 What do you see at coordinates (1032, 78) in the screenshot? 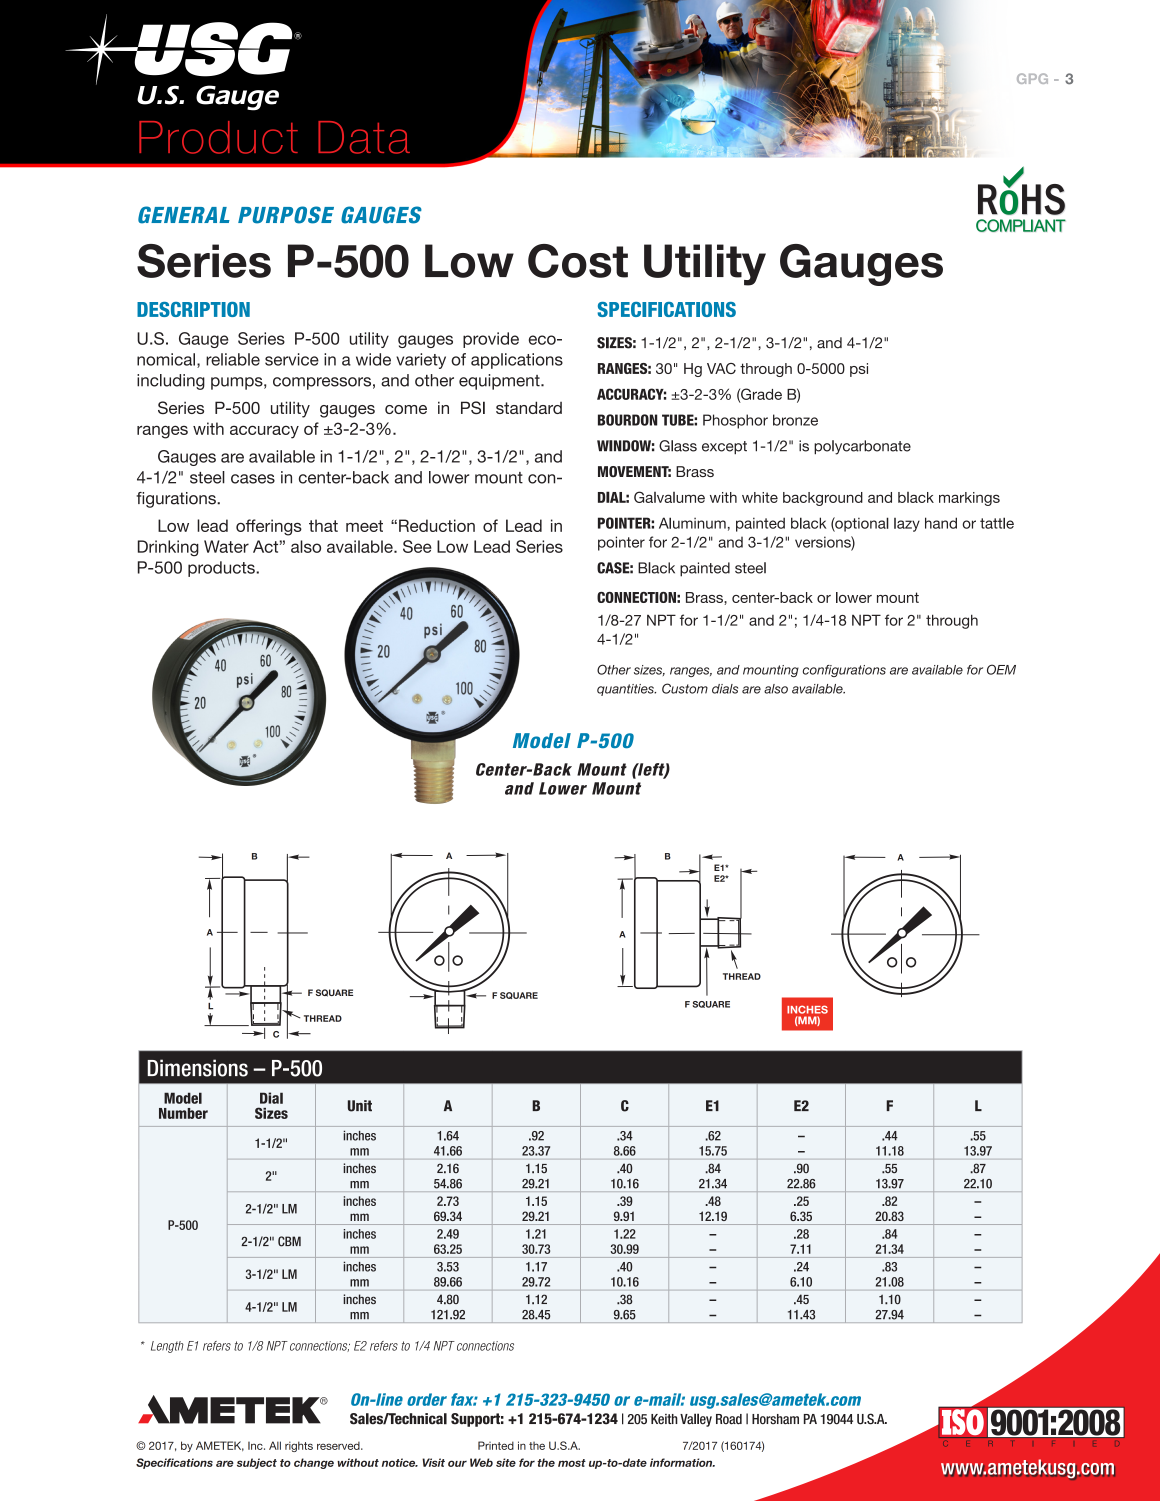
I see `GPG` at bounding box center [1032, 78].
